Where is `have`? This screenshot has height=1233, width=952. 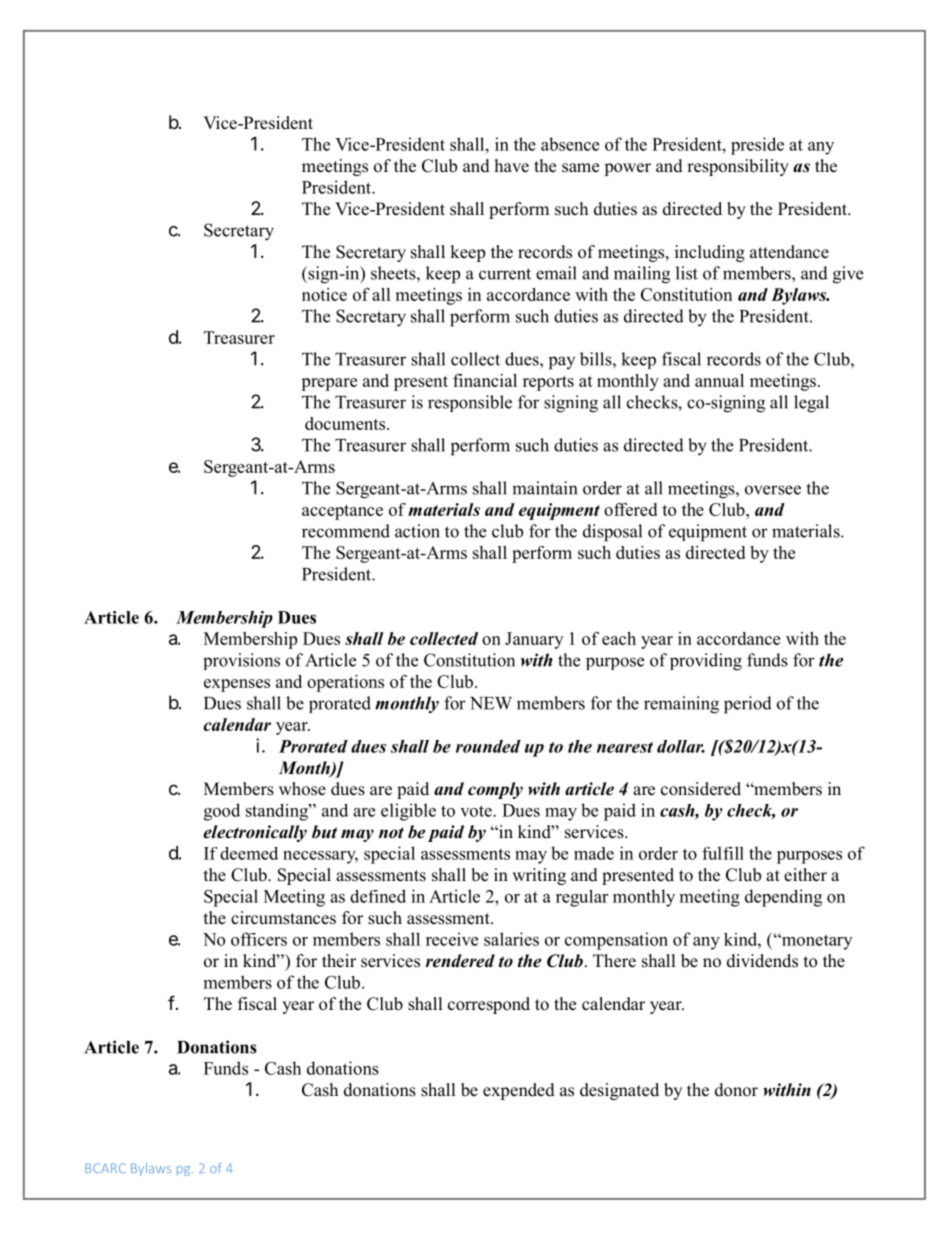 have is located at coordinates (512, 166).
